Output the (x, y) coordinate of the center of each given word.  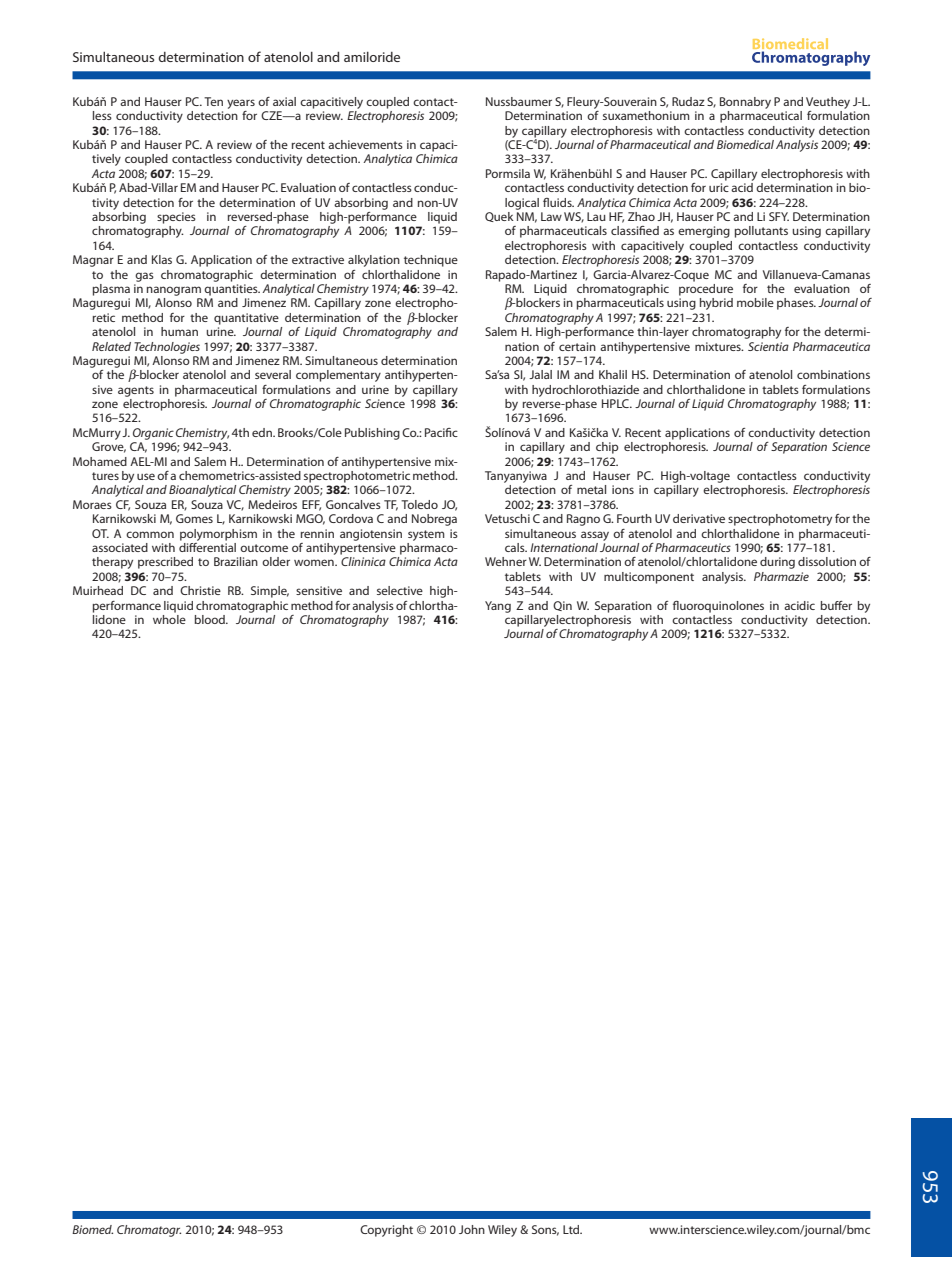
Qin (562, 606)
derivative (699, 518)
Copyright (386, 1231)
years (241, 104)
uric (719, 187)
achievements (365, 144)
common (150, 534)
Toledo (419, 504)
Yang (498, 607)
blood (211, 619)
